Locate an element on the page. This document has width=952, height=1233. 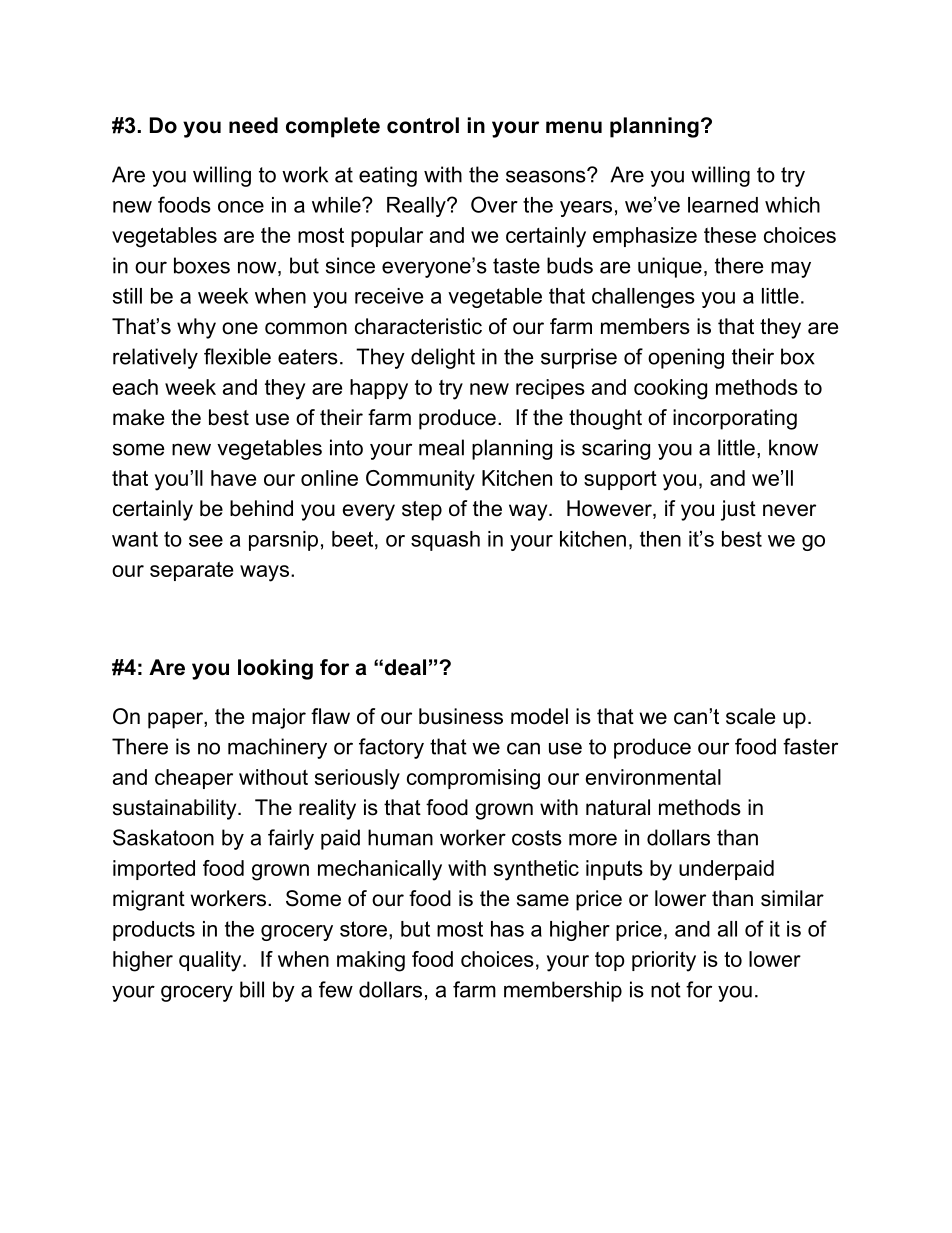
quality is located at coordinates (211, 961).
